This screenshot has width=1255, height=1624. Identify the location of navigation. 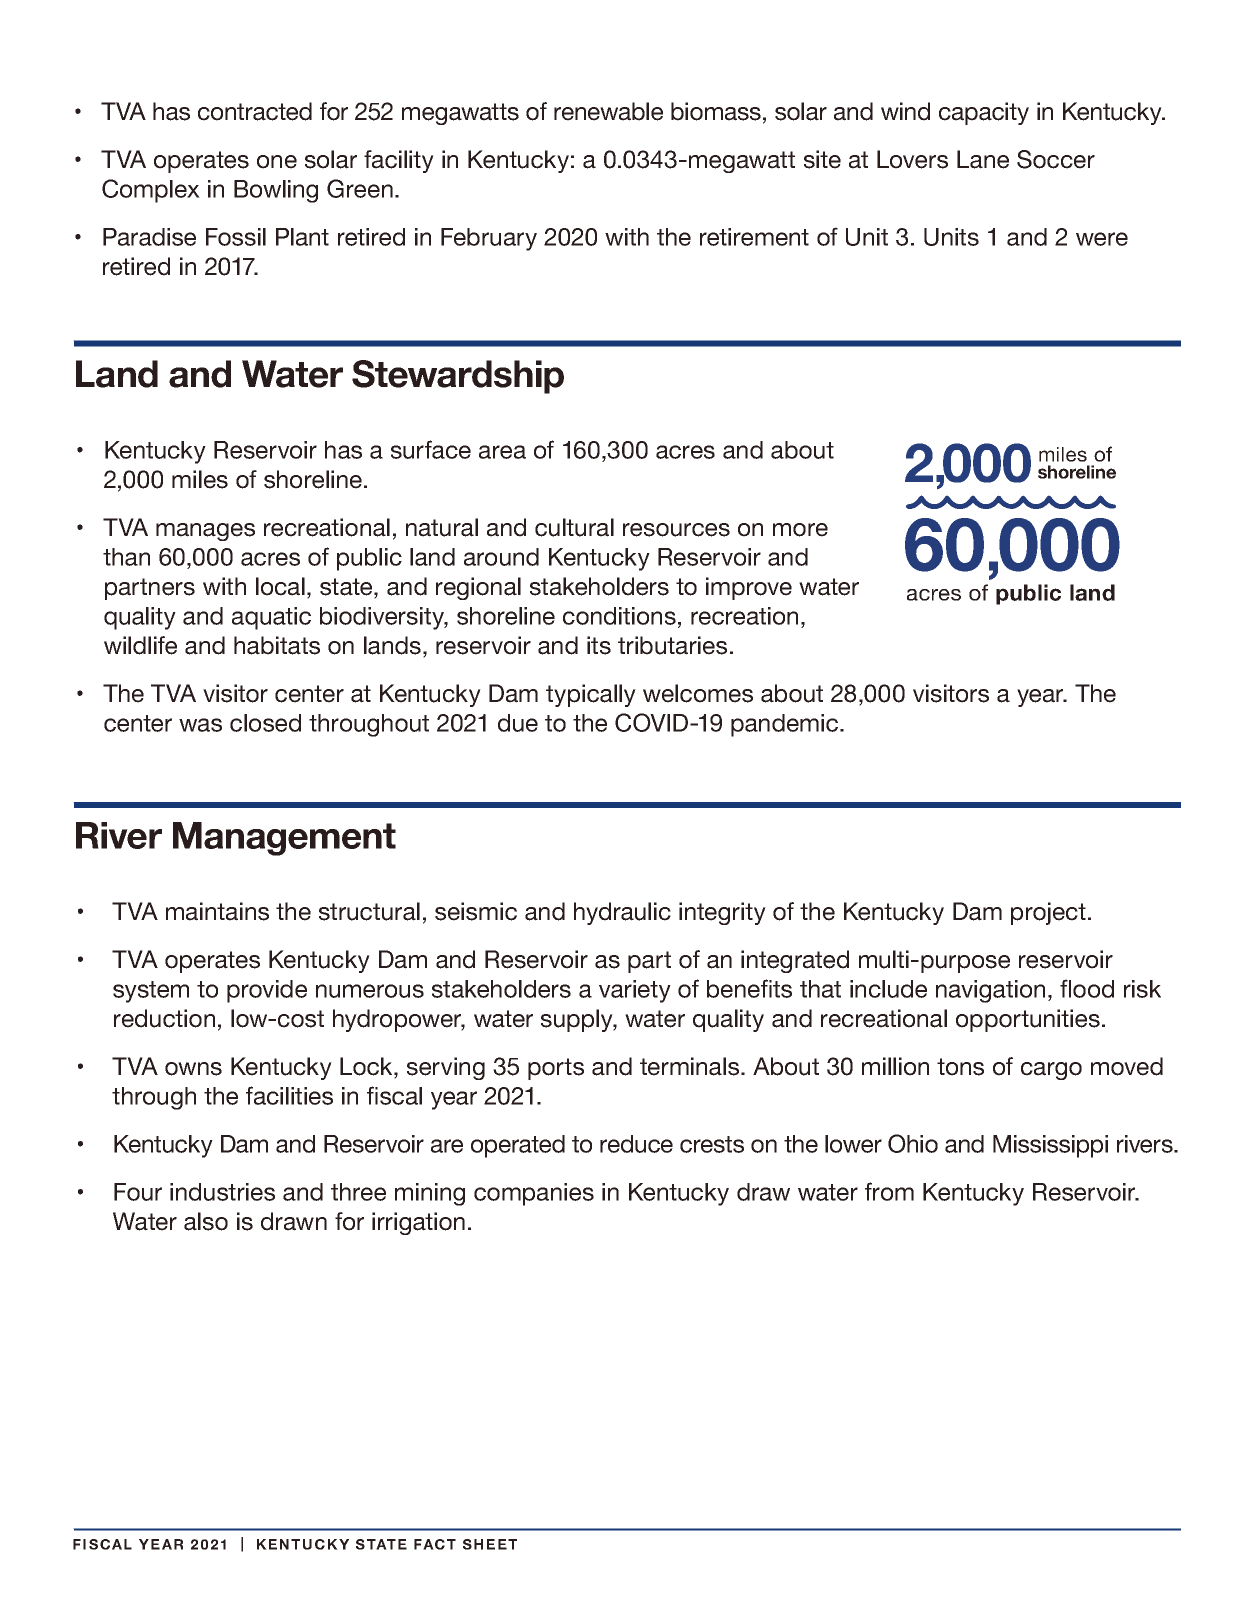
(990, 991).
